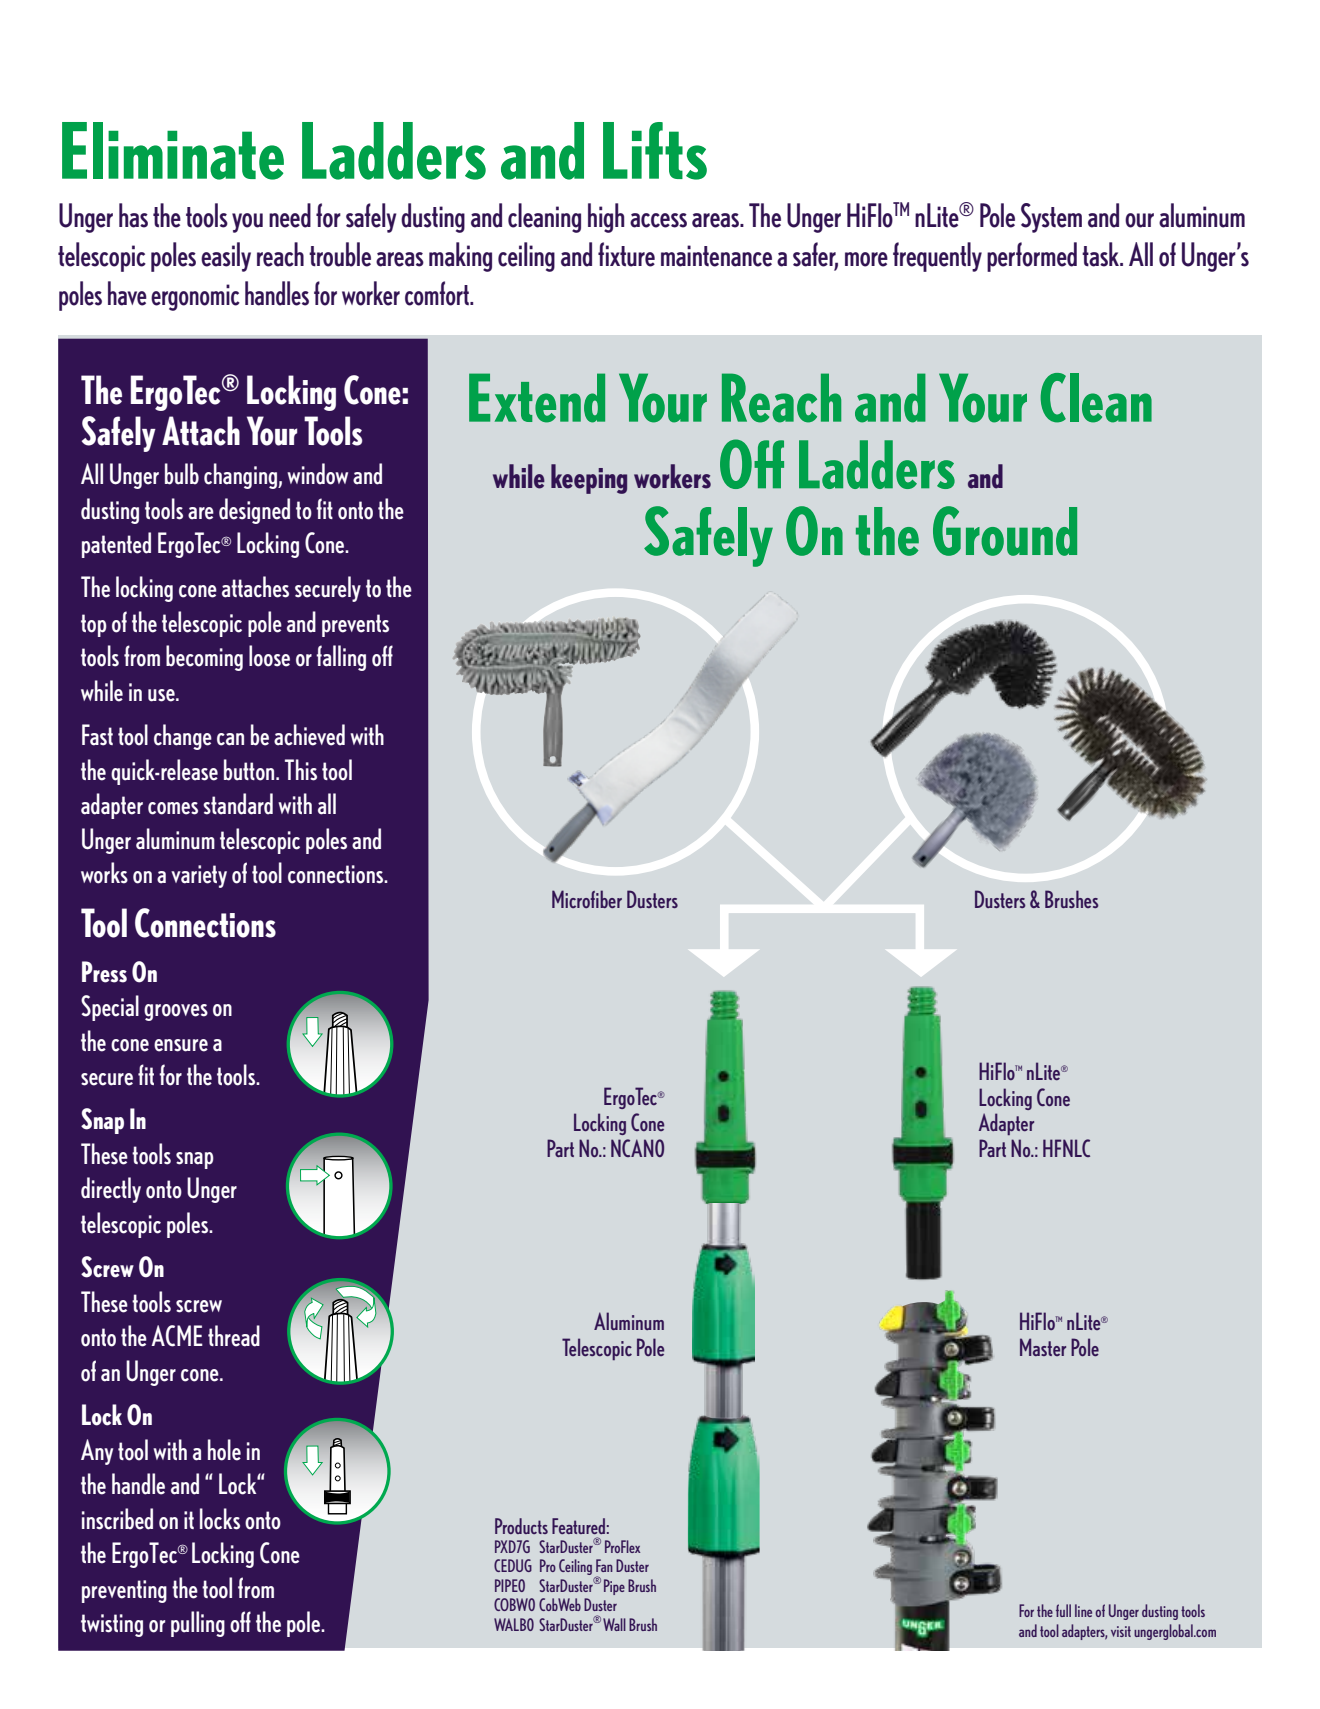 The image size is (1320, 1709). Describe the element at coordinates (199, 876) in the image. I see `variety` at that location.
